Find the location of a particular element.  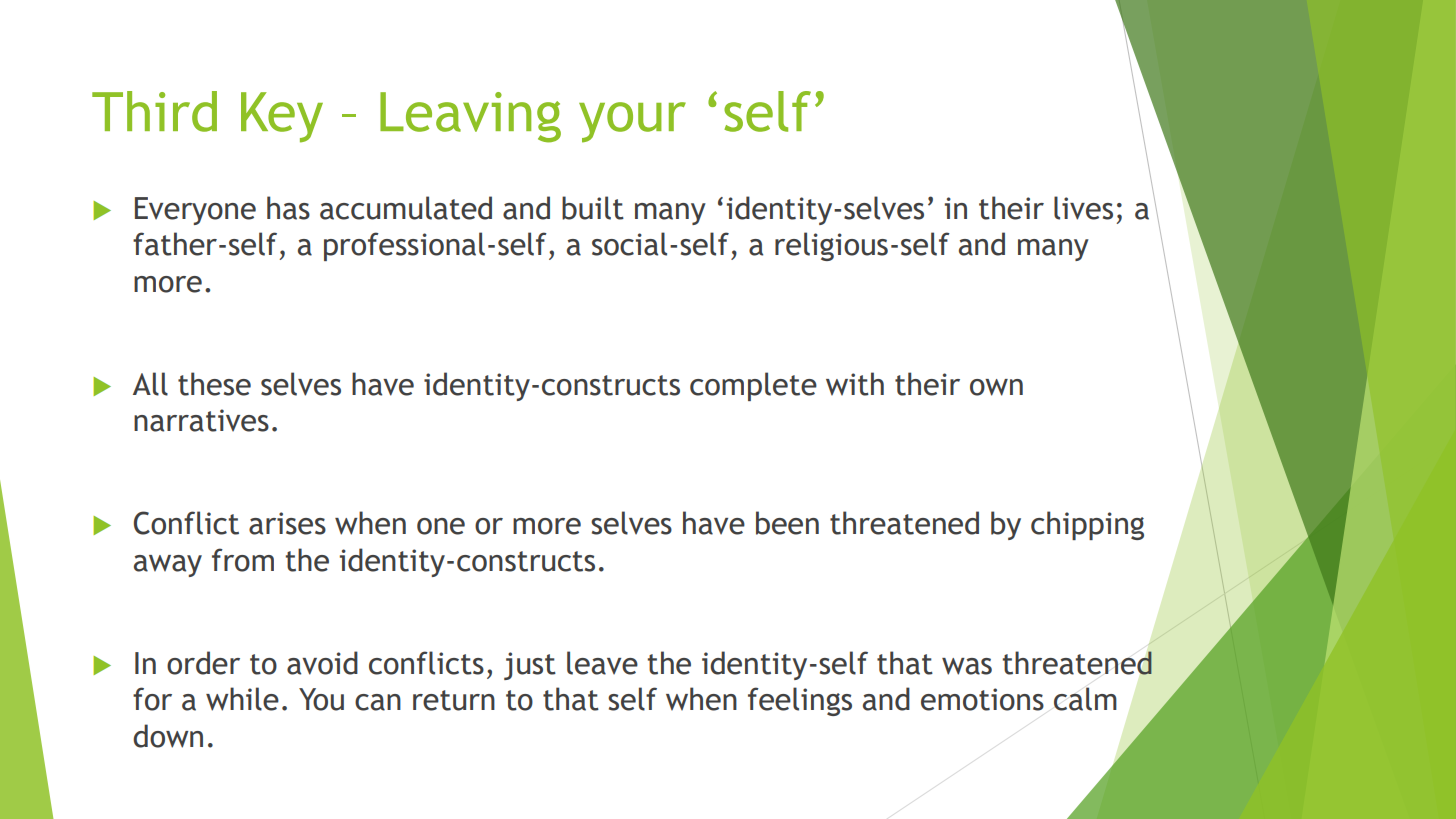

your is located at coordinates (632, 122).
